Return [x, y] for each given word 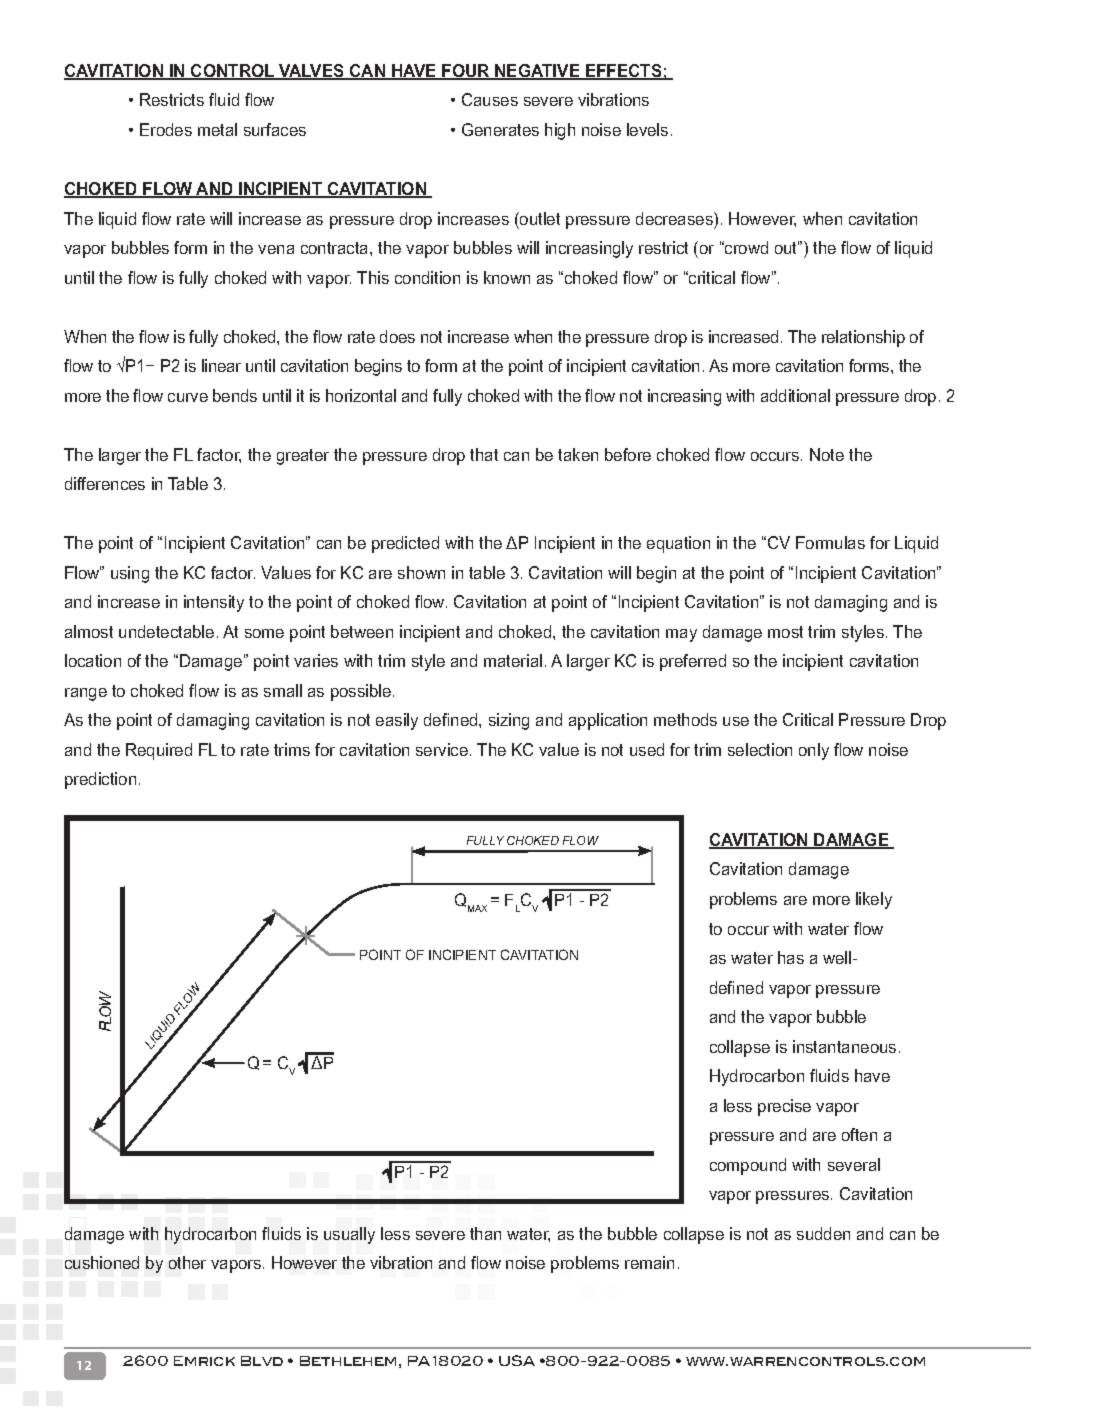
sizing [509, 721]
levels [647, 129]
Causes [490, 99]
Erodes [166, 129]
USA [517, 1360]
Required [159, 751]
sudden [823, 1233]
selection [760, 749]
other [187, 1262]
